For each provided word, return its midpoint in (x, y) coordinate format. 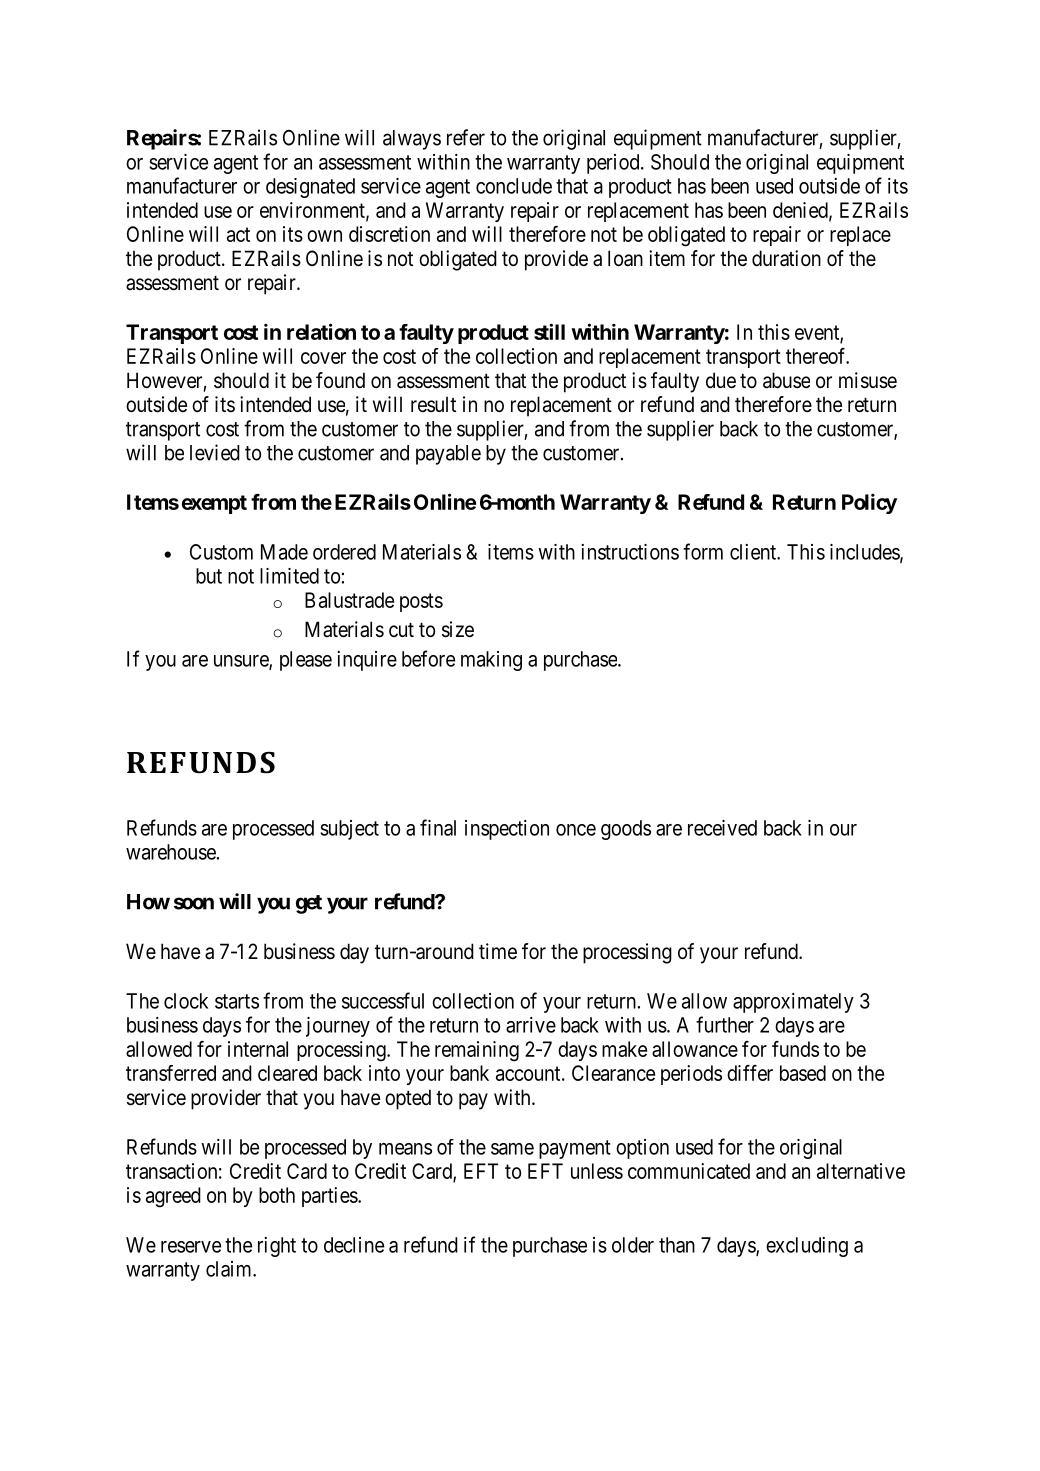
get (309, 904)
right (277, 1247)
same (512, 1149)
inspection (507, 830)
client (754, 552)
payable (448, 455)
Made (284, 552)
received (722, 828)
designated (310, 188)
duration (786, 258)
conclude (514, 186)
